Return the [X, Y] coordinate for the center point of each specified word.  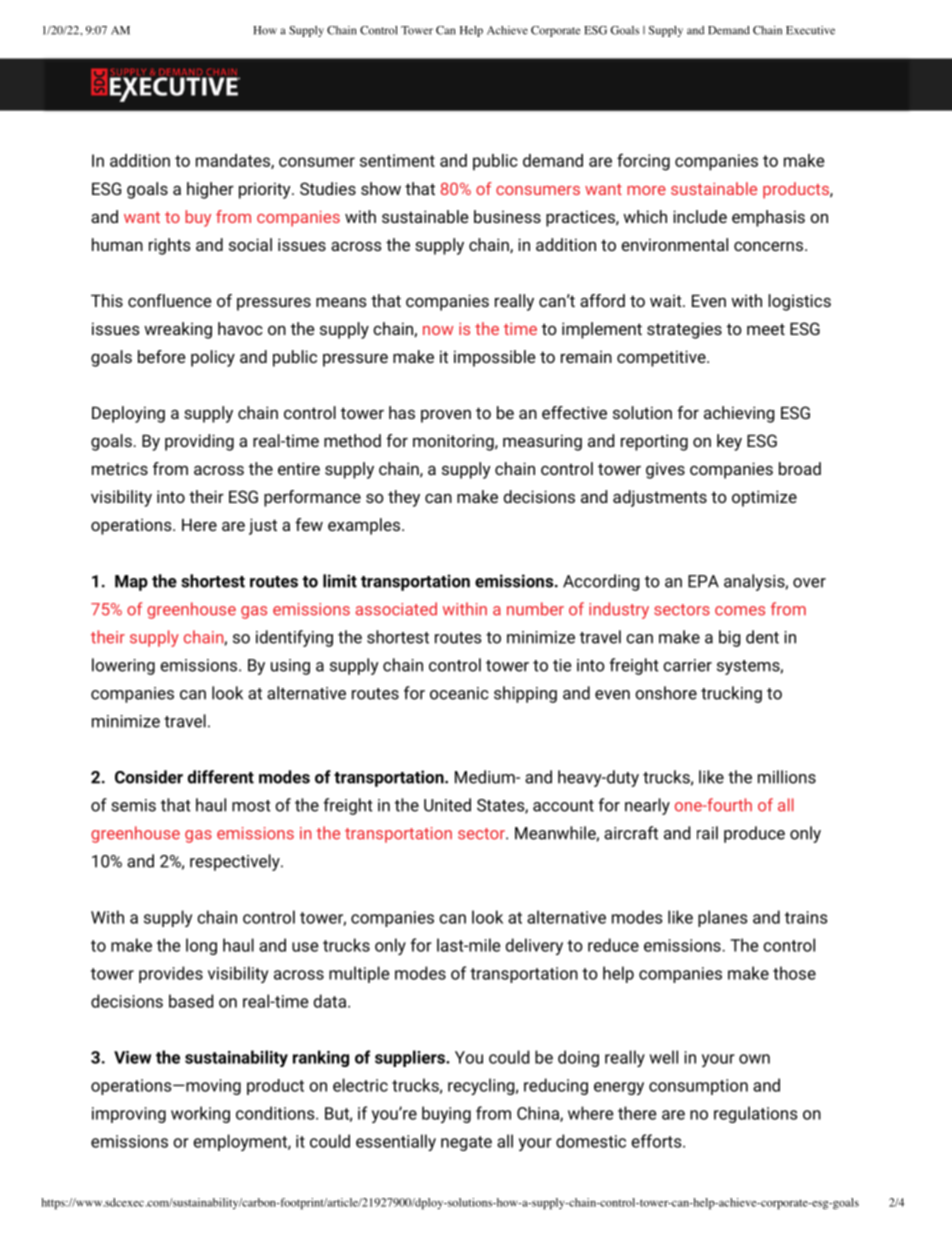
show [381, 188]
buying [446, 1114]
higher [210, 190]
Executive [810, 30]
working [200, 1114]
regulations [755, 1114]
